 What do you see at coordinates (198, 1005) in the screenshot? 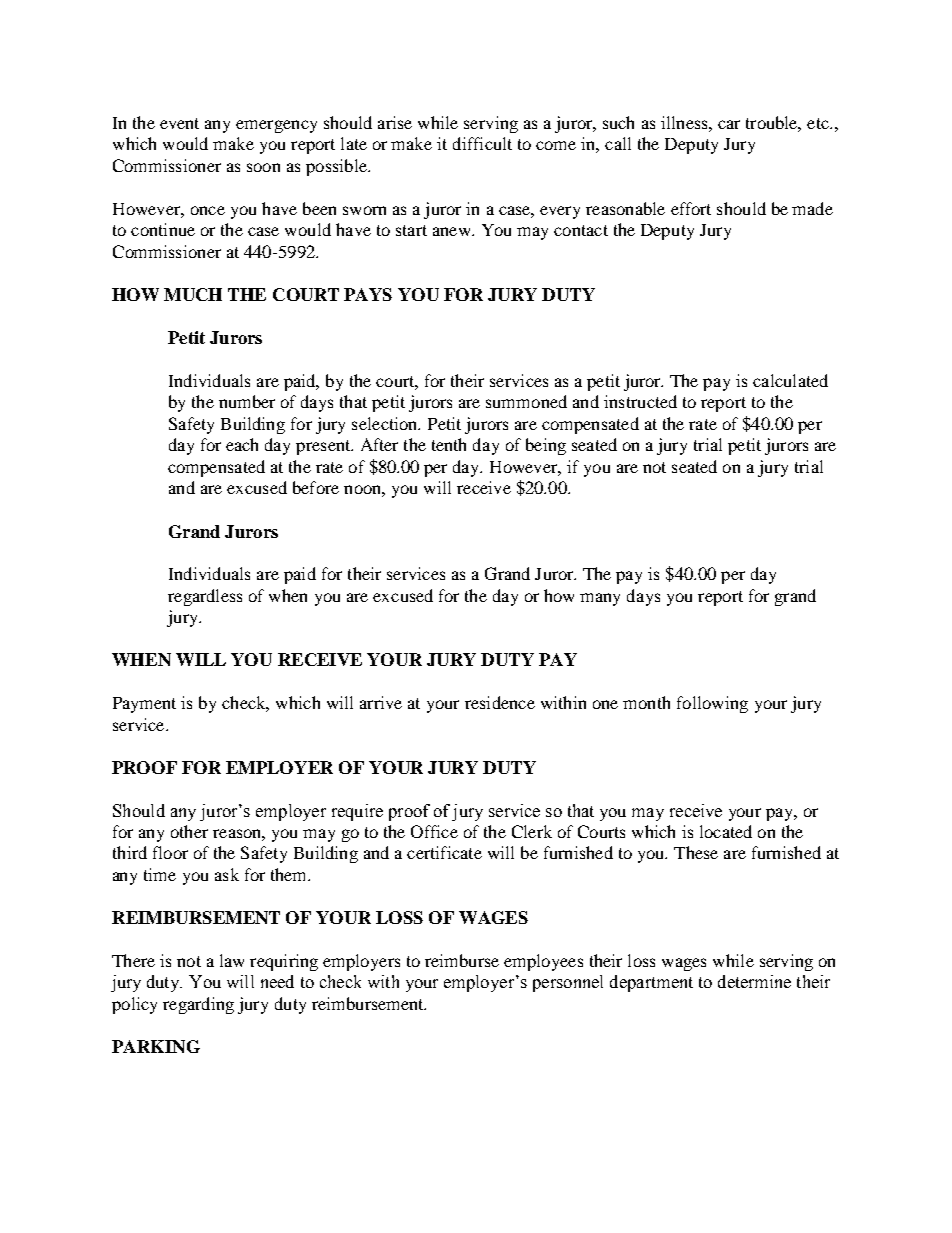
I see `regarding` at bounding box center [198, 1005].
